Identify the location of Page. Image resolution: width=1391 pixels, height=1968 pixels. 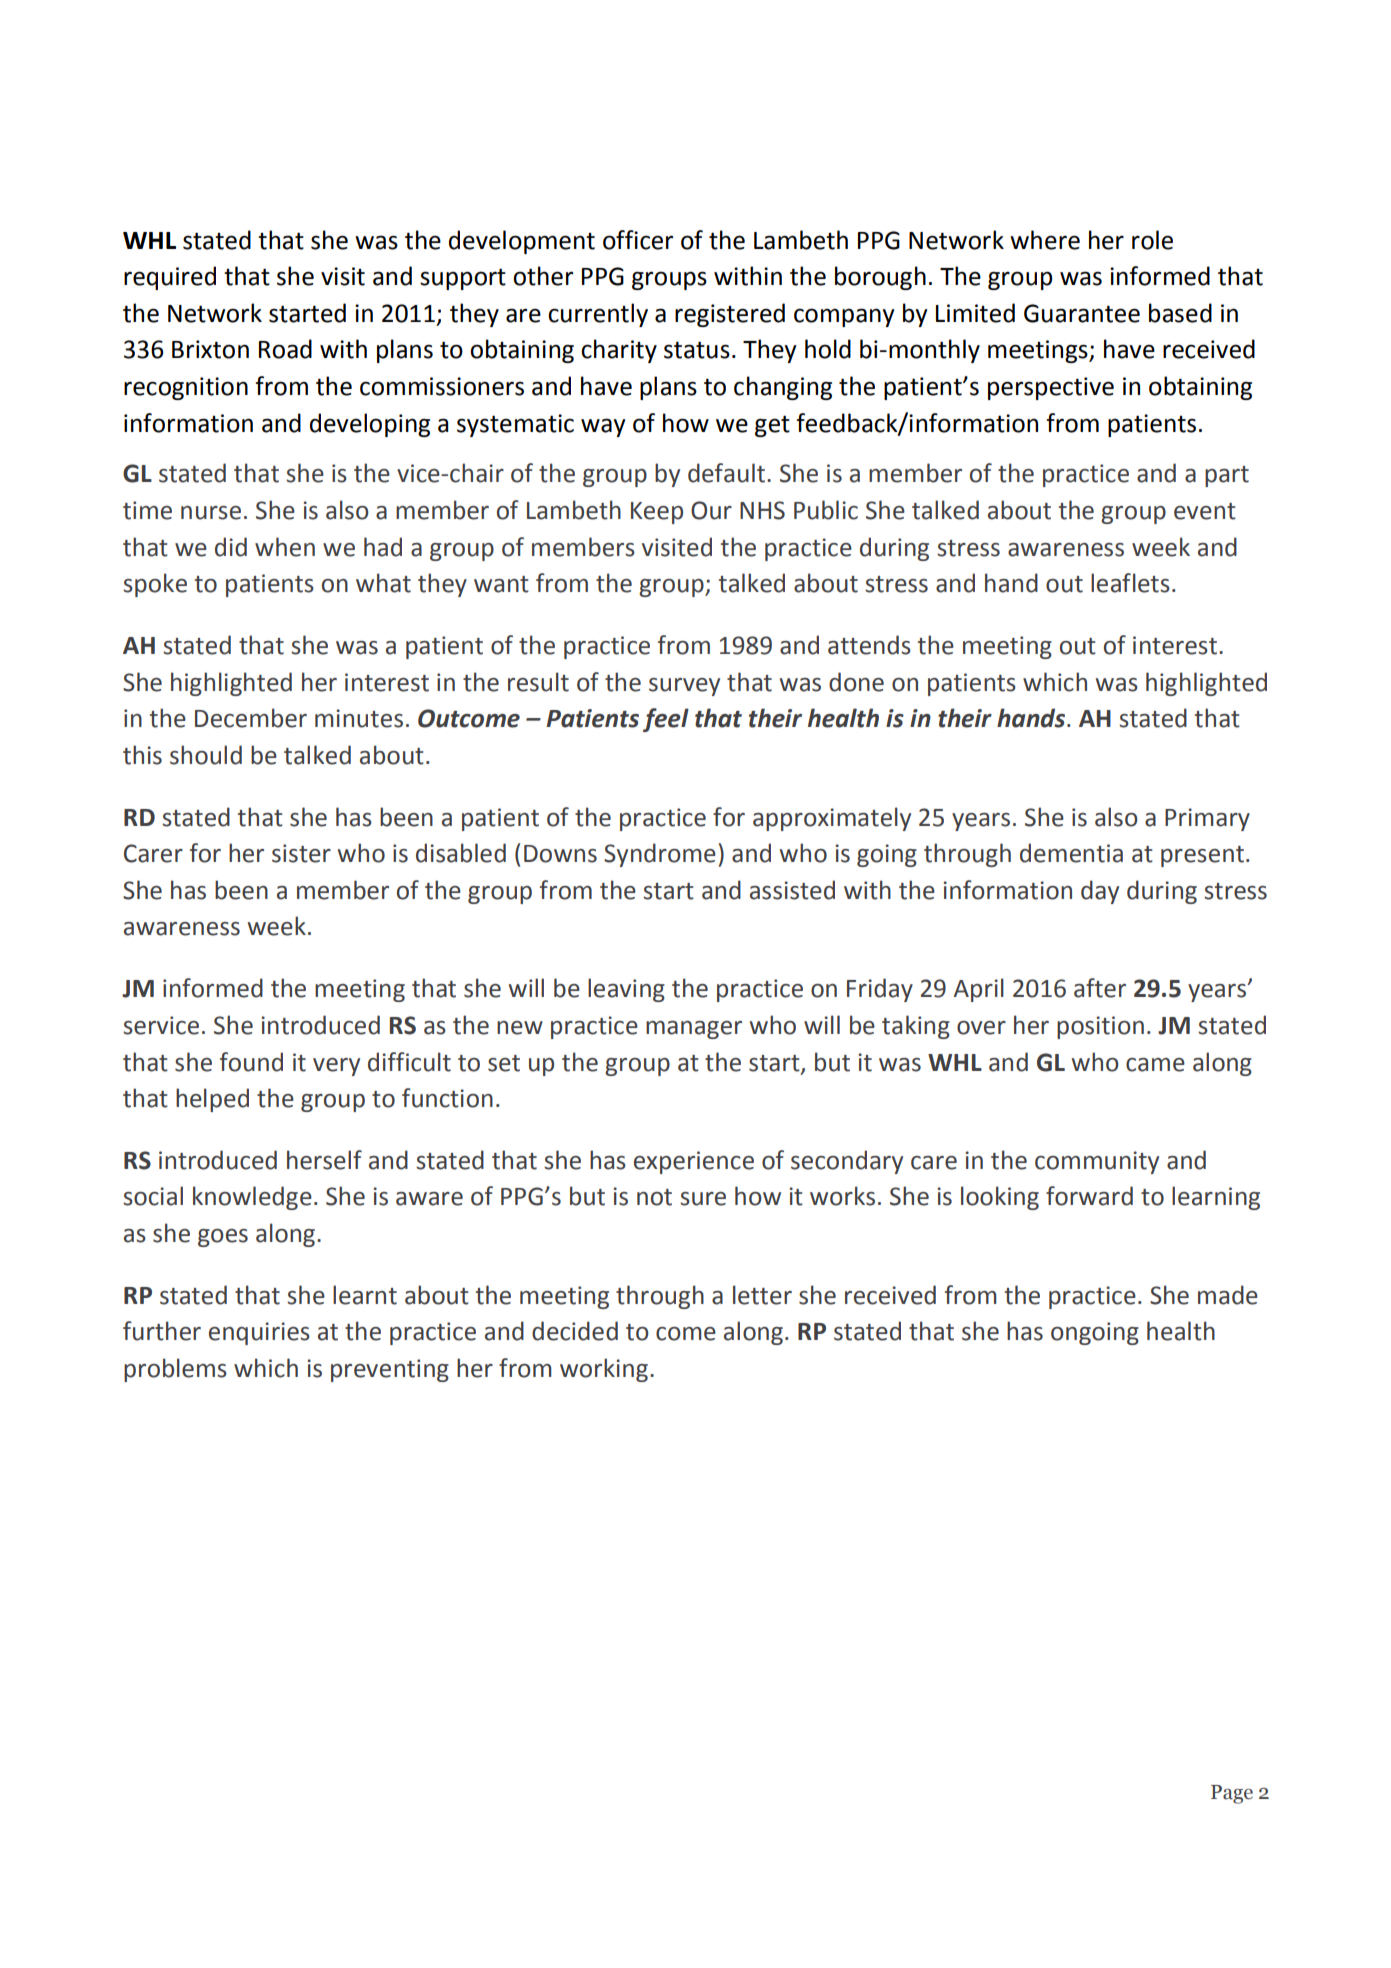
(1232, 1794).
